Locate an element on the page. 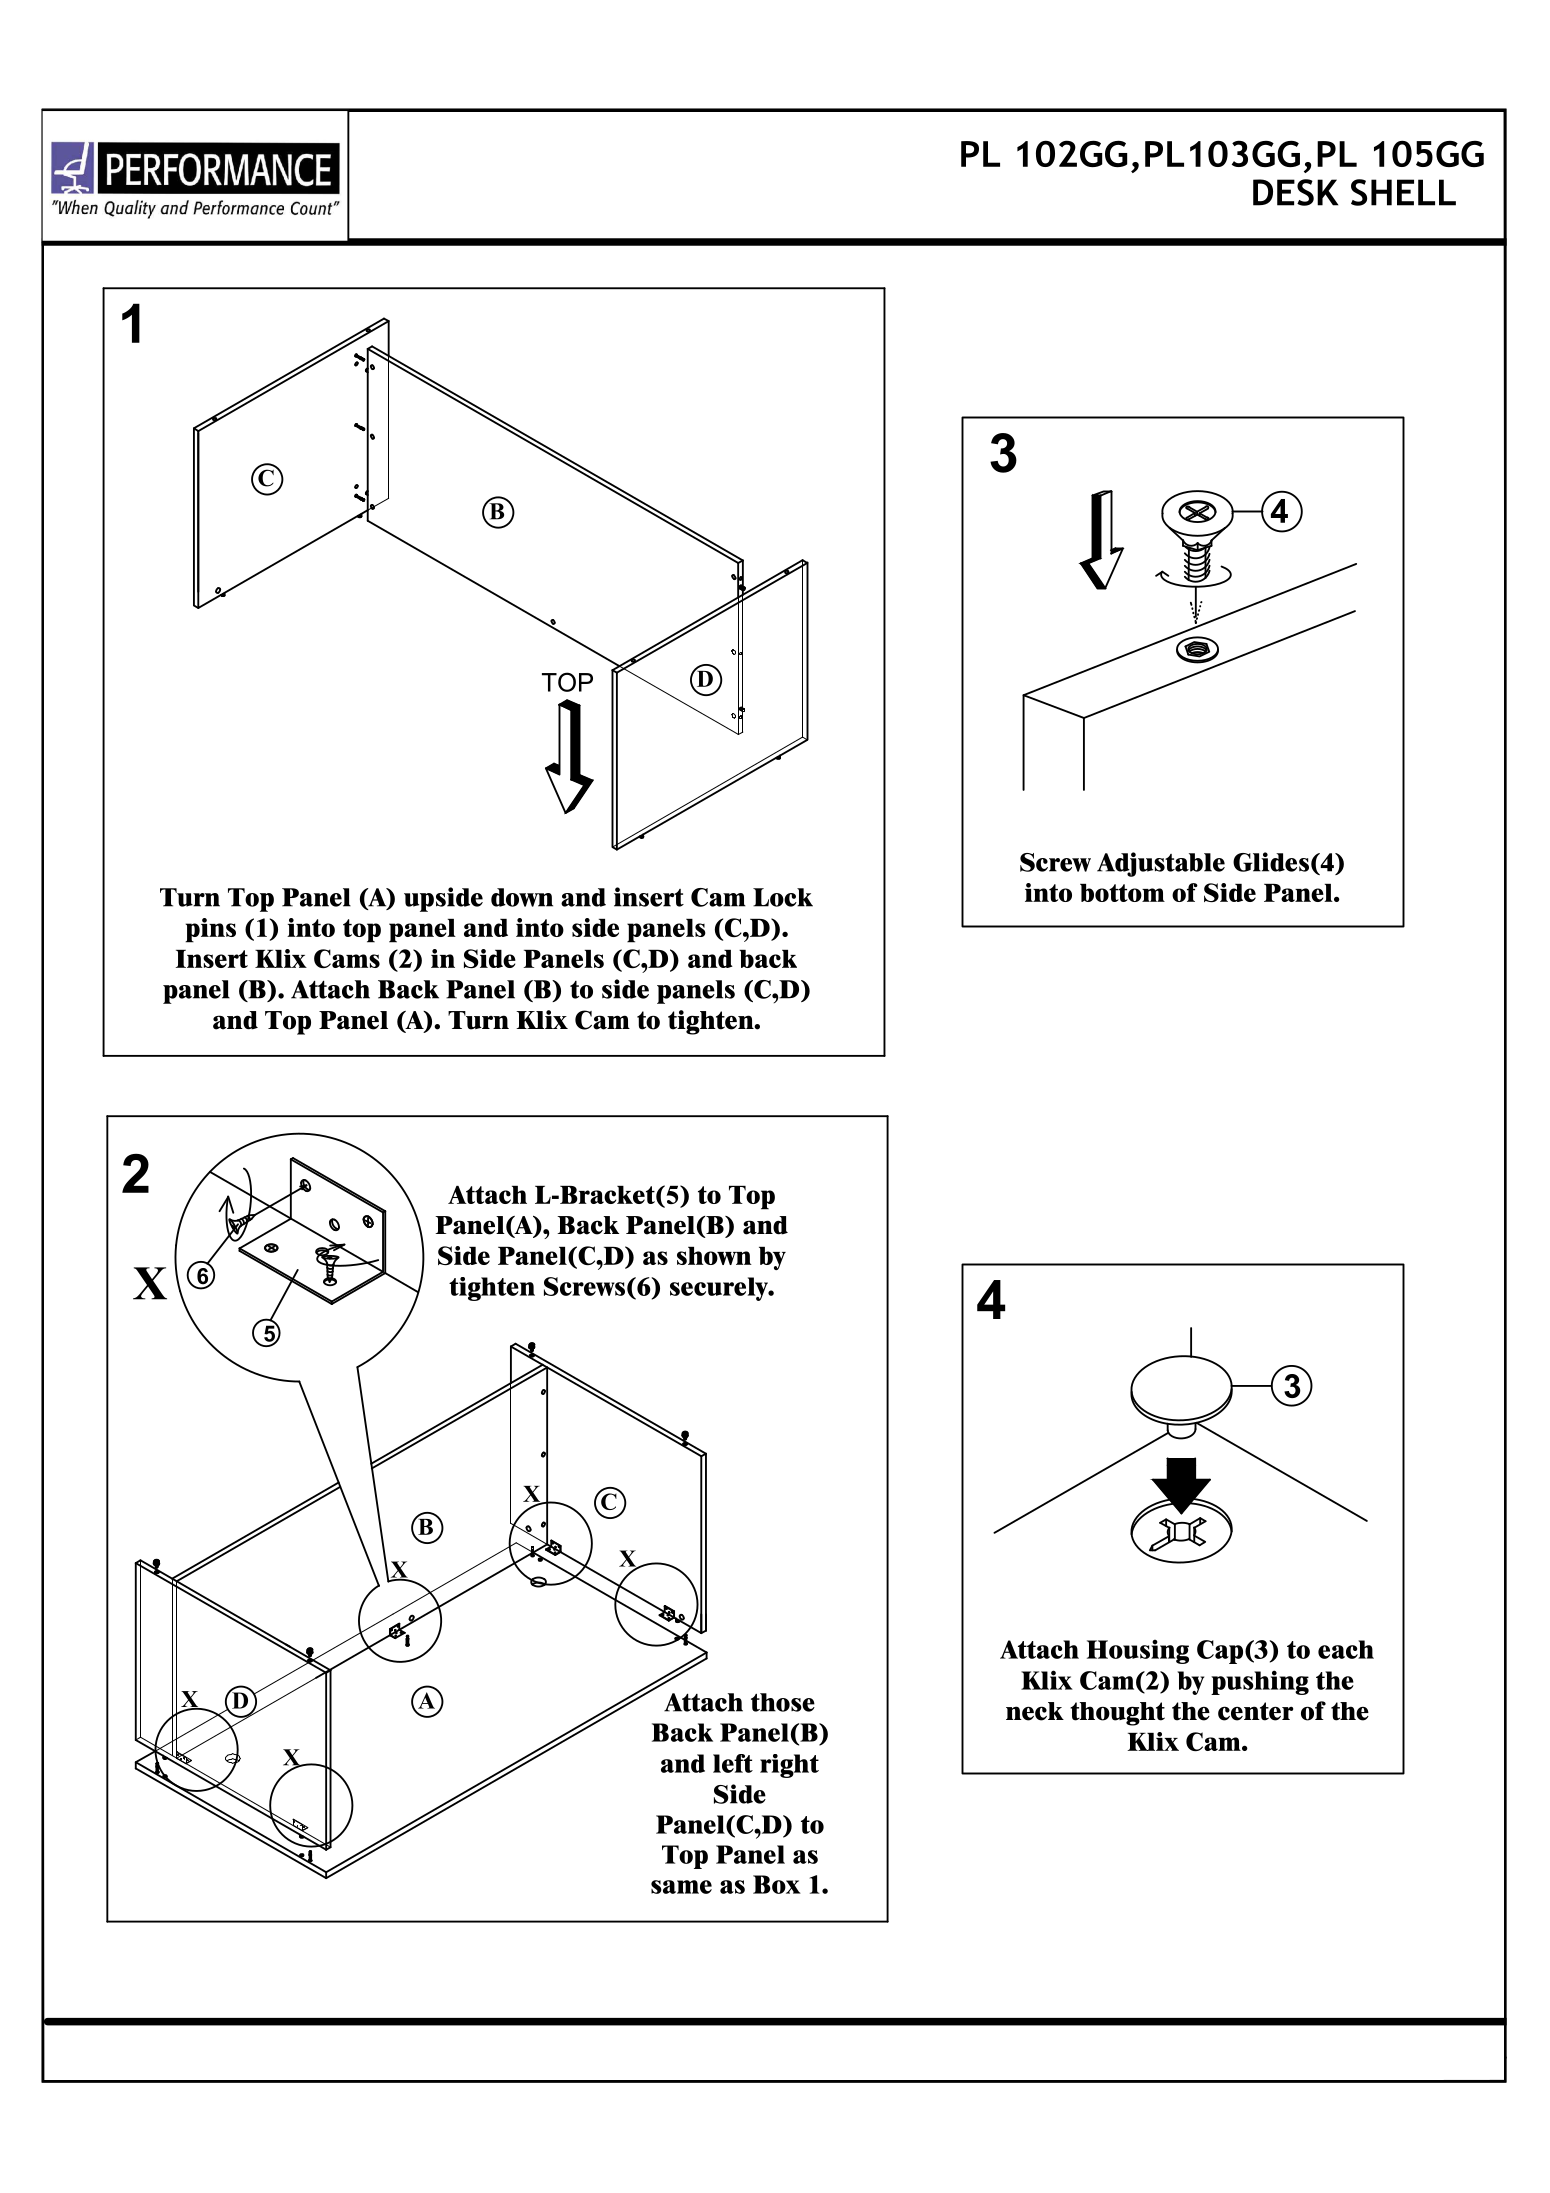 This document has height=2193, width=1550. SHELL is located at coordinates (1403, 192).
